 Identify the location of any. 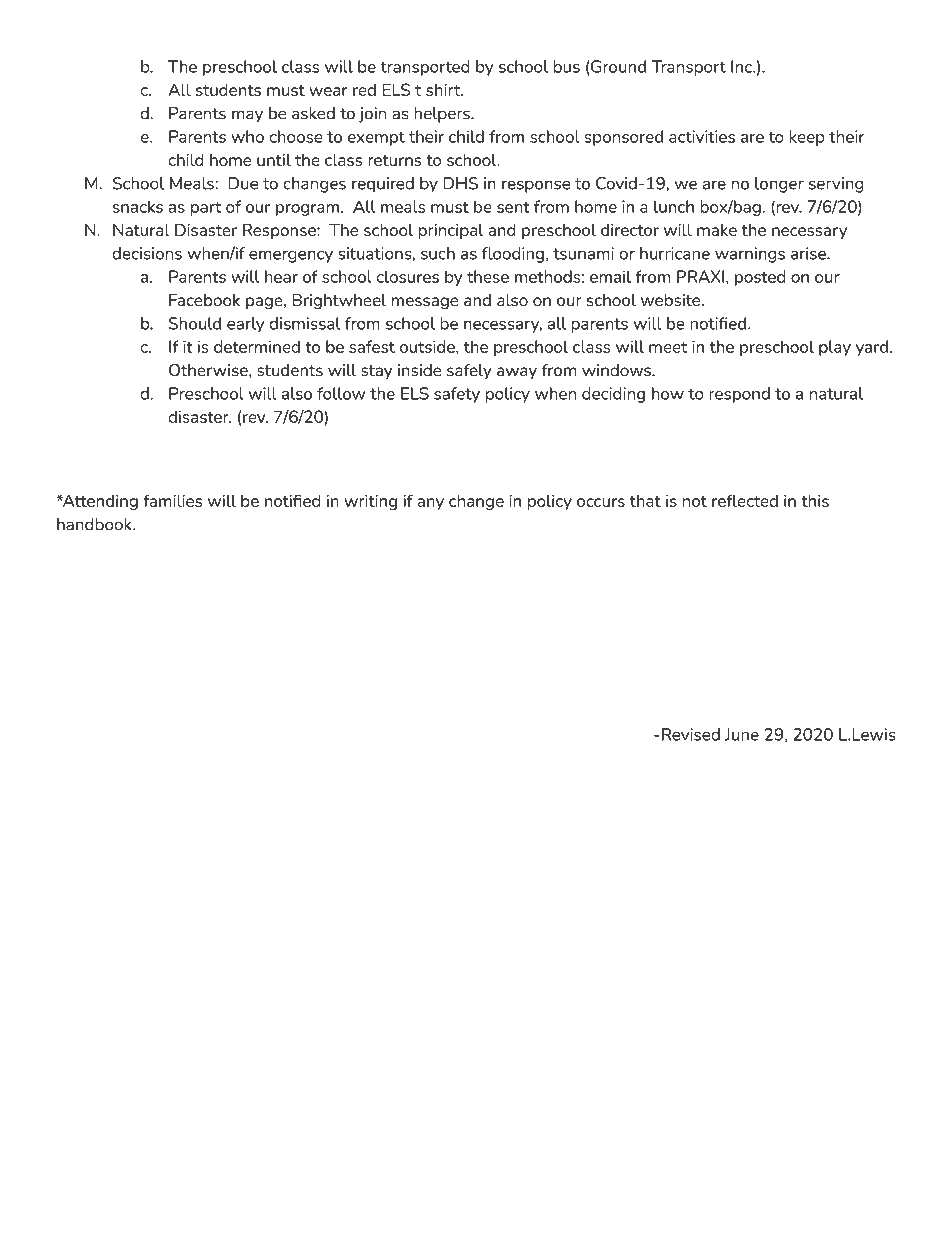
(430, 504).
